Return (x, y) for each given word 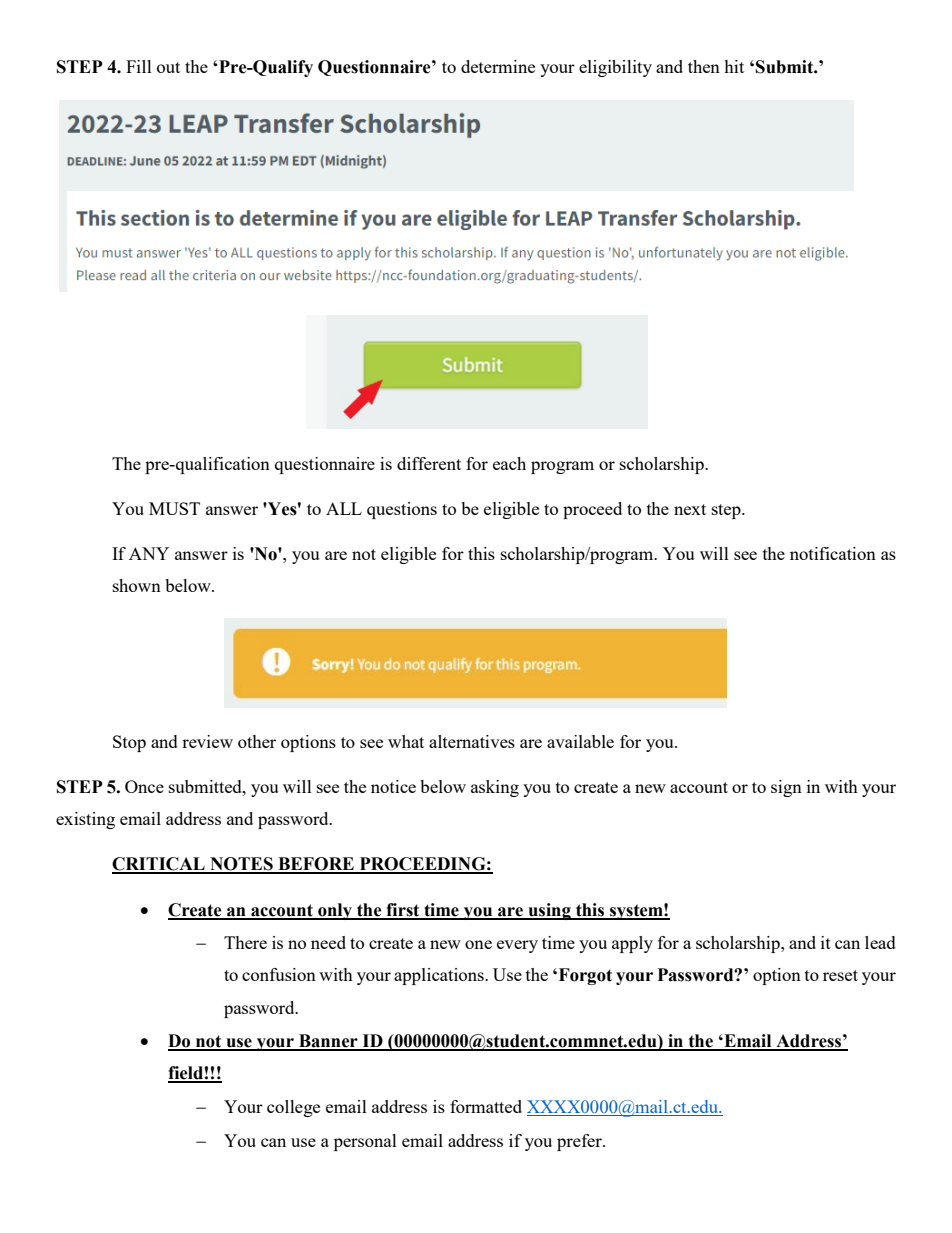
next (690, 509)
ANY (149, 553)
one (478, 944)
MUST (174, 508)
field (186, 1074)
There (245, 942)
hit (734, 66)
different (429, 463)
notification (833, 553)
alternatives (472, 741)
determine (498, 66)
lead (880, 942)
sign (786, 788)
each (509, 463)
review (207, 741)
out (168, 67)
